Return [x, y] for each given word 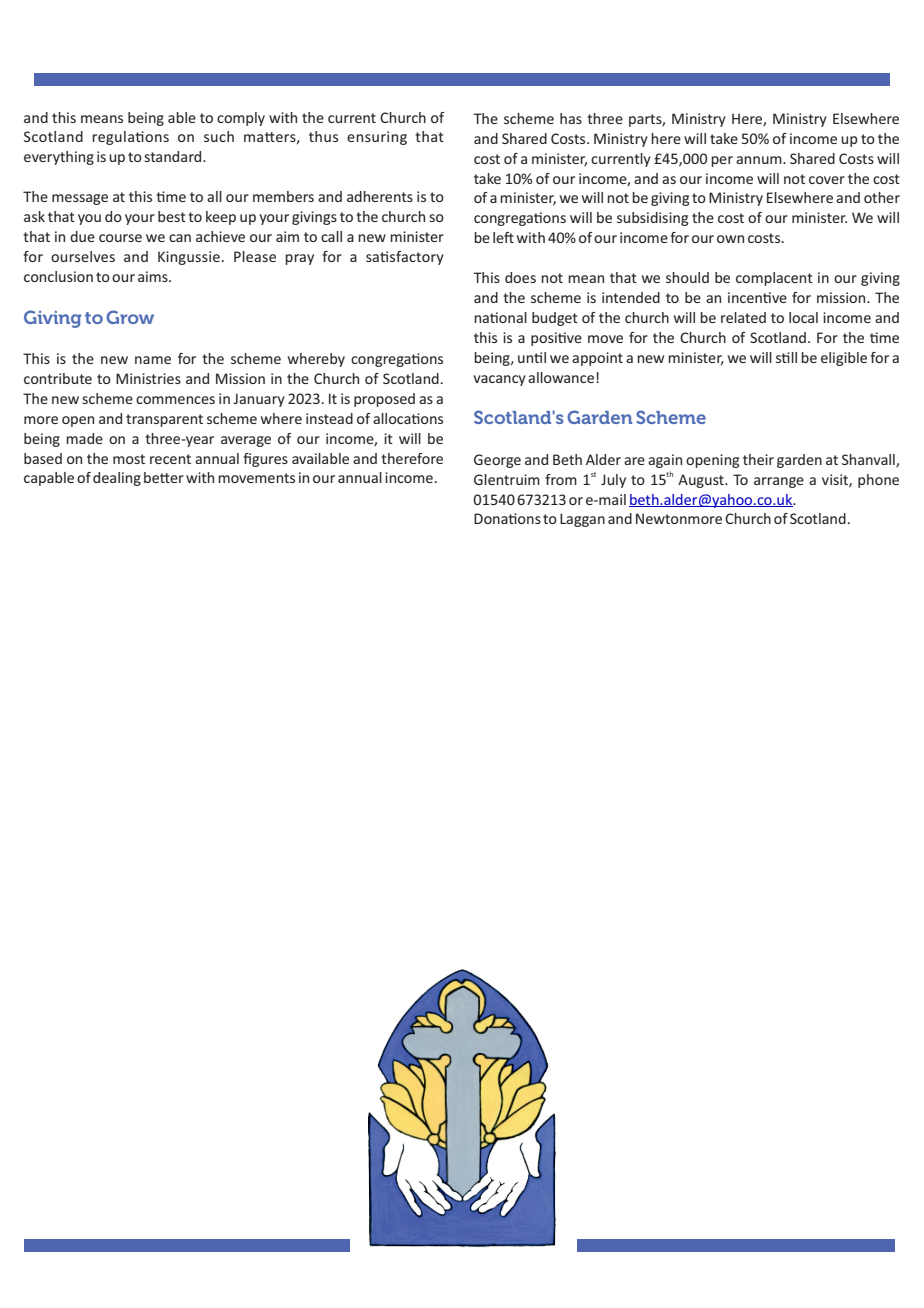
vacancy [499, 380]
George [497, 461]
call [331, 236]
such [219, 136]
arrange [779, 482]
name [153, 360]
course [120, 238]
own [730, 239]
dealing [117, 479]
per [722, 161]
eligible [844, 359]
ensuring [377, 138]
